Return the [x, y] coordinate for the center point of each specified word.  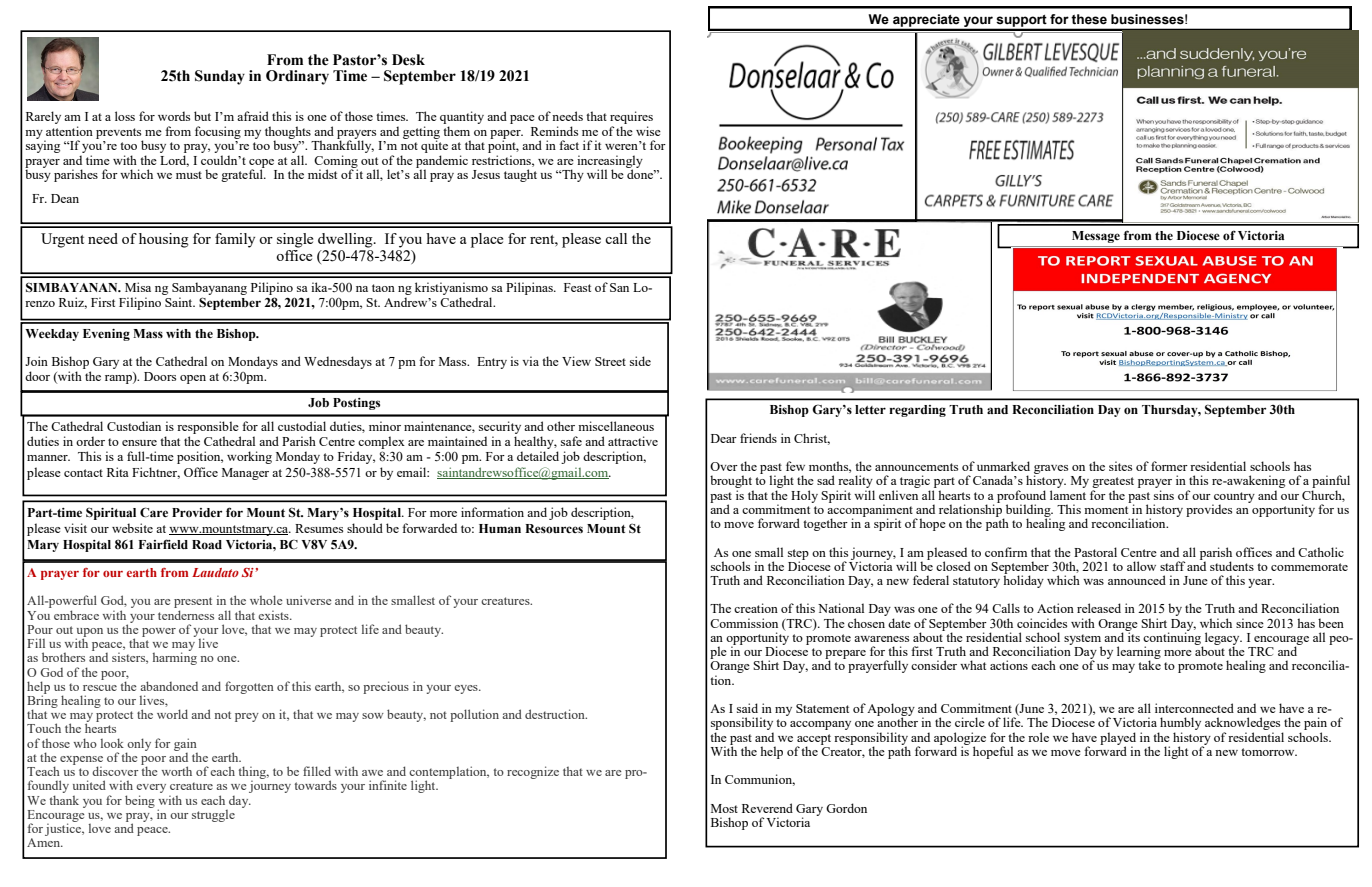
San [619, 287]
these [1089, 19]
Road [207, 544]
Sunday [220, 77]
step [798, 555]
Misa [138, 287]
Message [1096, 237]
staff [1173, 566]
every [151, 790]
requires [631, 119]
